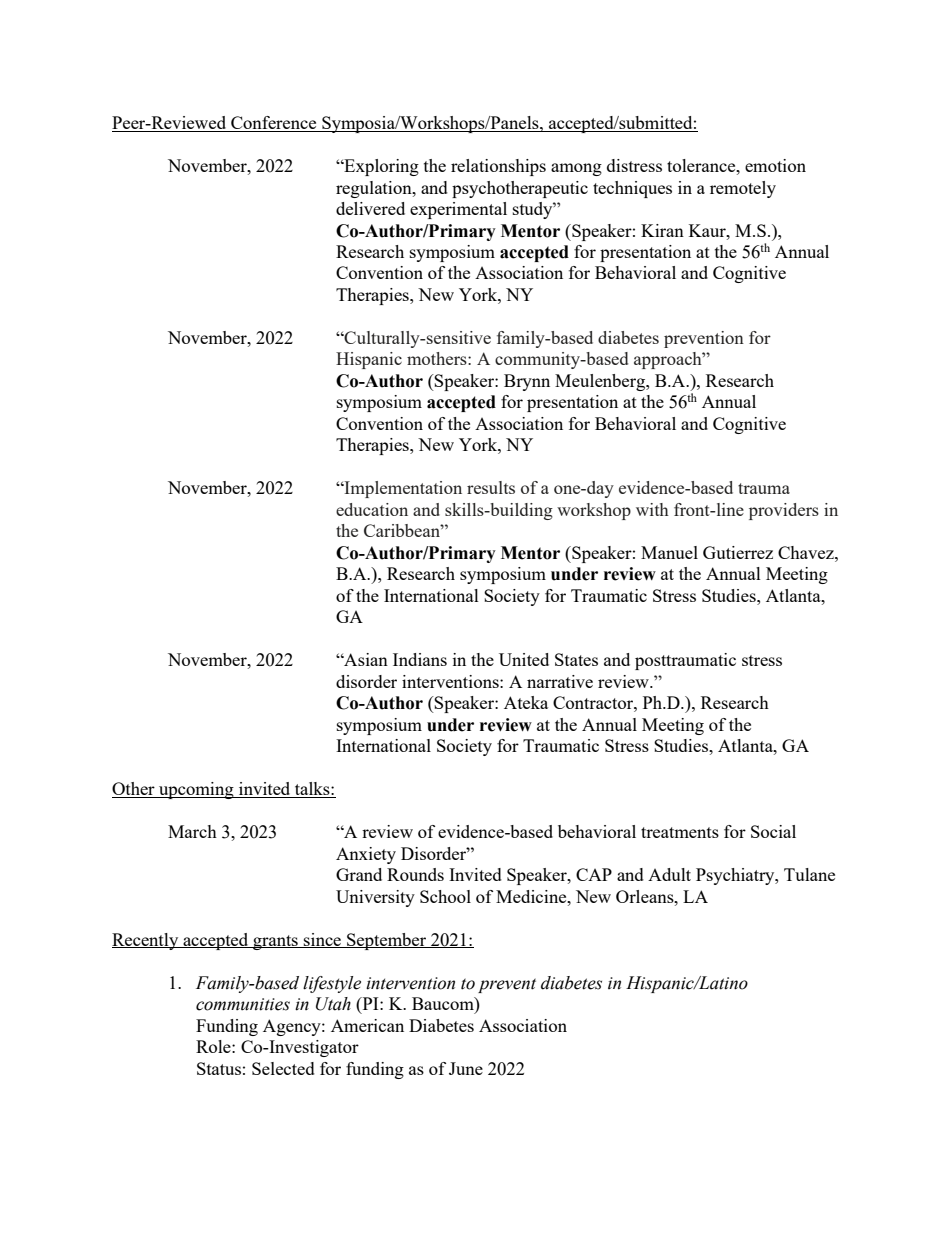 Image resolution: width=952 pixels, height=1233 pixels. I want to click on States, so click(576, 659).
